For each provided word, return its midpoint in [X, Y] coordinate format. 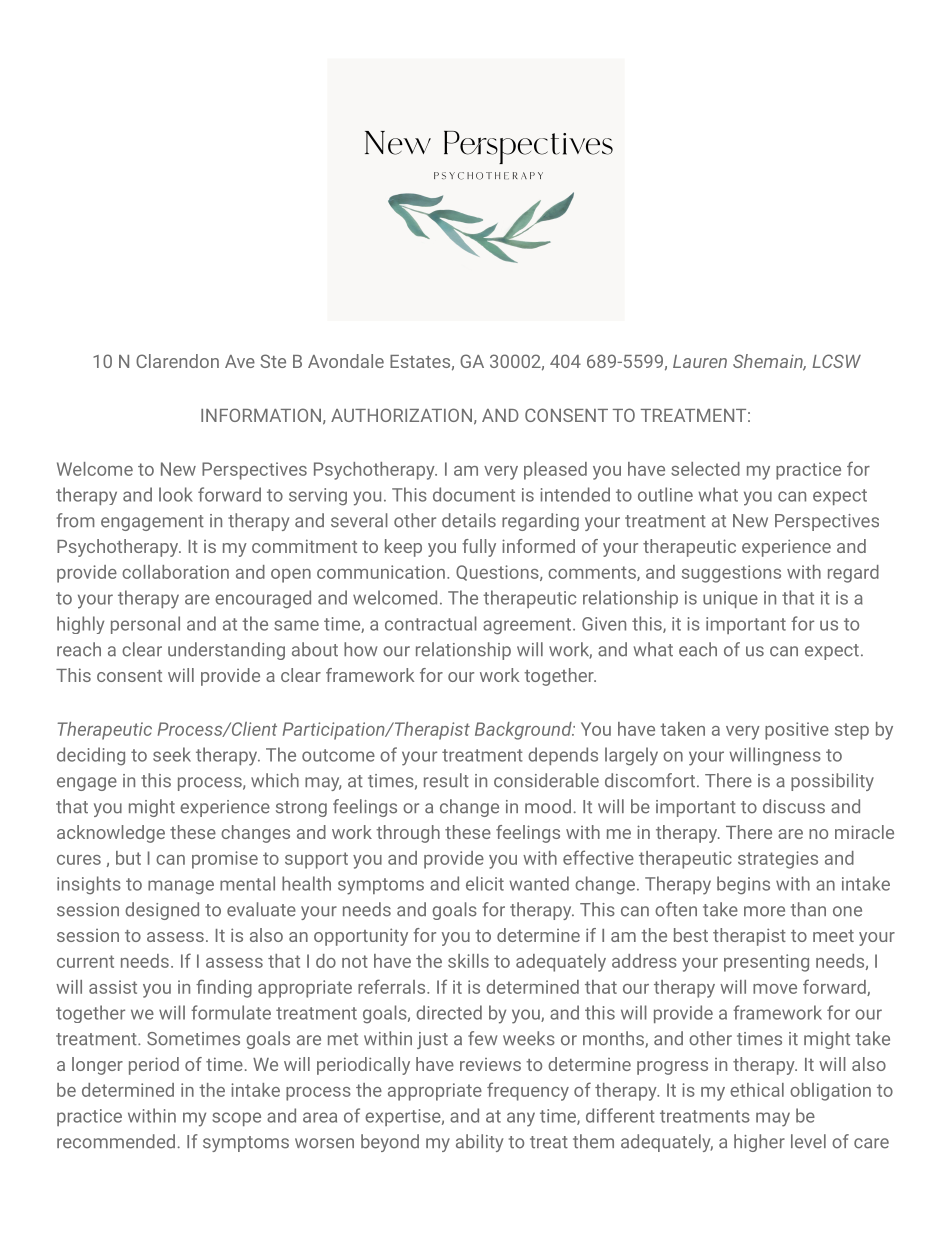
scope [236, 1119]
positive [797, 731]
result [446, 780]
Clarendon [177, 361]
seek [172, 754]
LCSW [836, 361]
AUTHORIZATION [401, 415]
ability [479, 1143]
